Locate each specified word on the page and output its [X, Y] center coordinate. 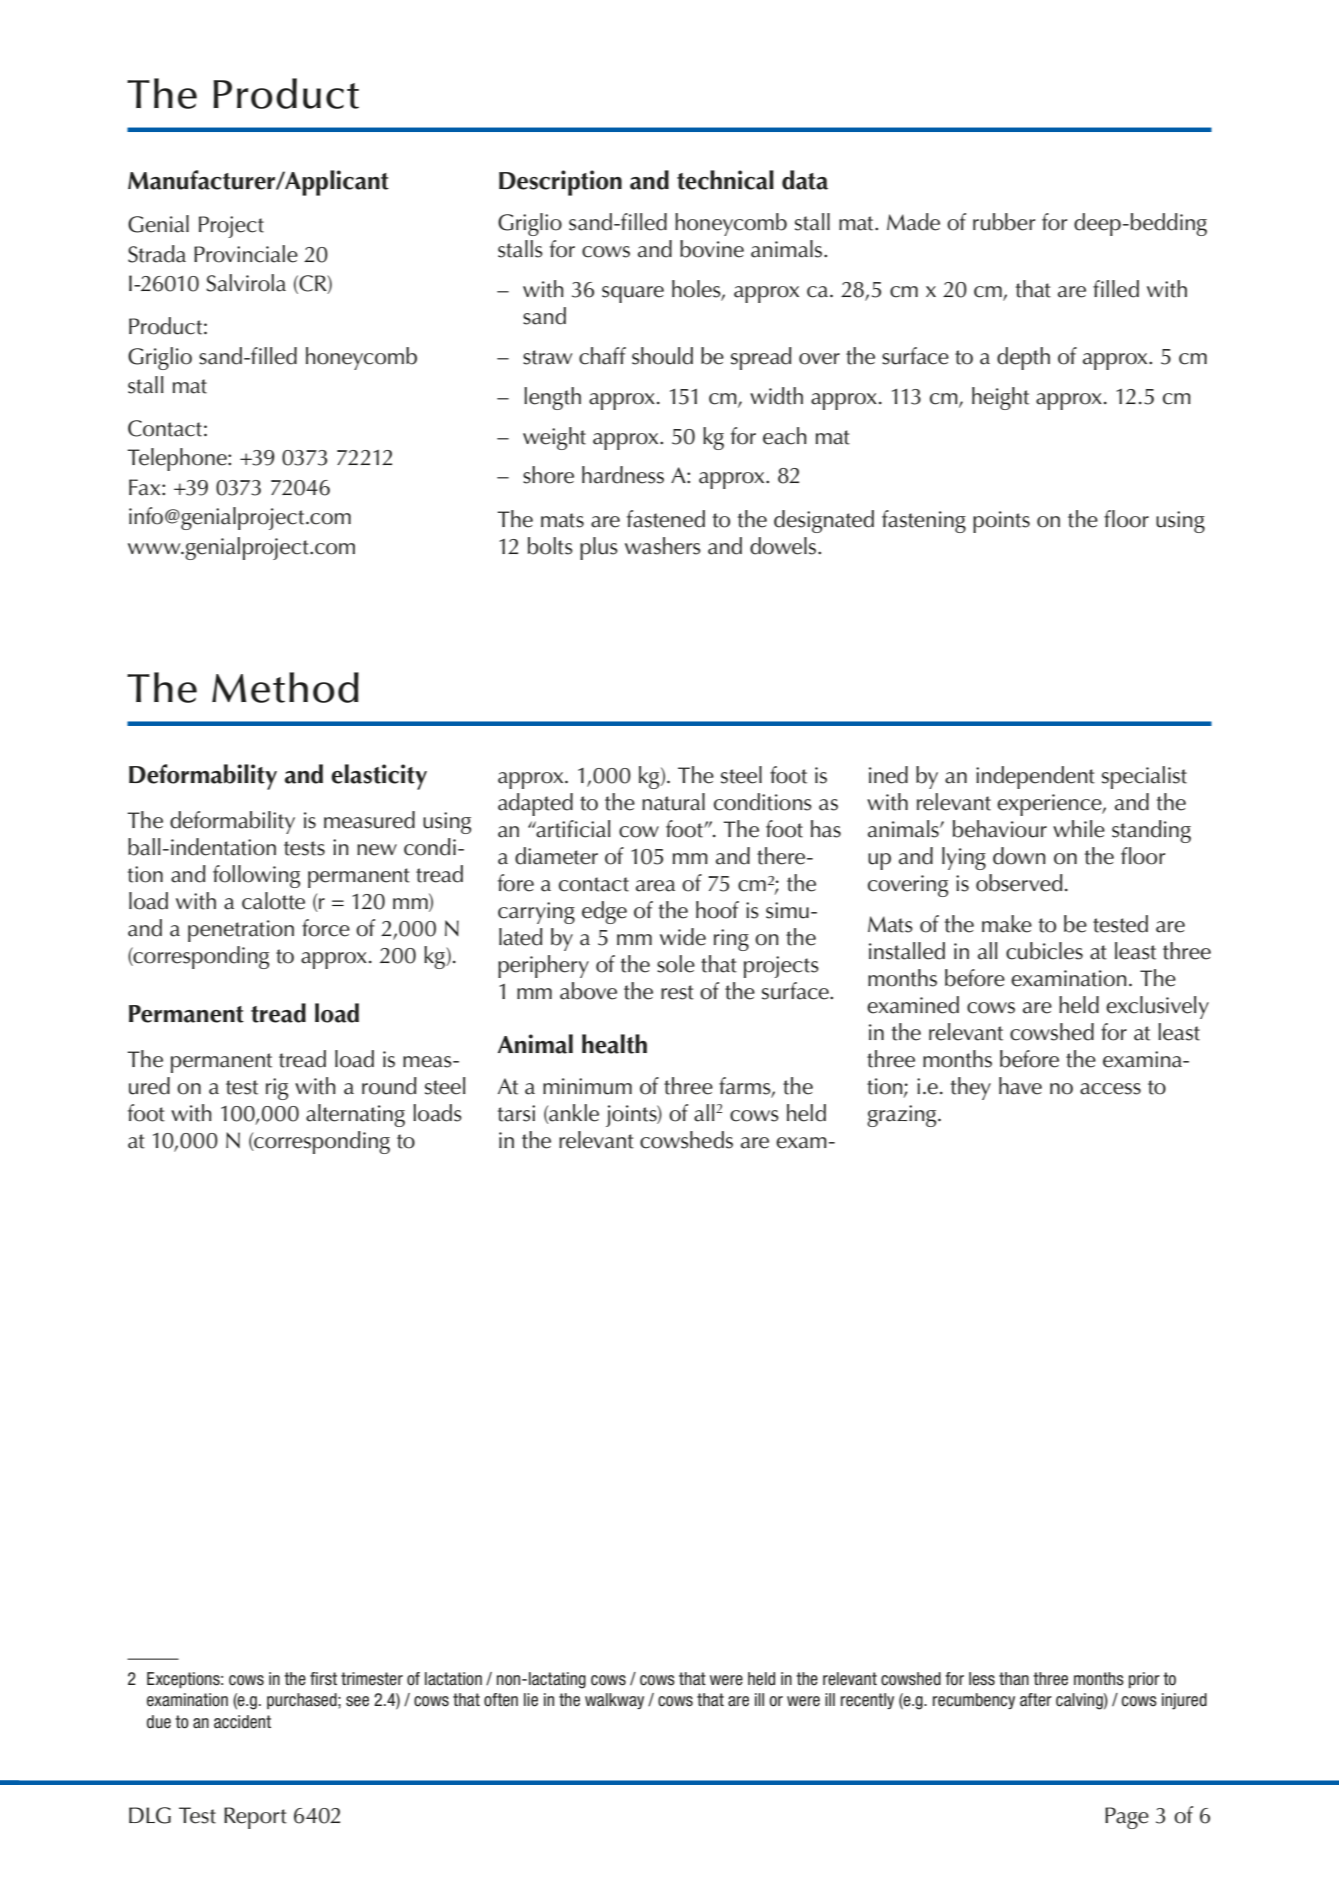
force [326, 928]
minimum [587, 1086]
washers [663, 546]
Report [255, 1818]
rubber [1004, 222]
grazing [903, 1116]
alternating [355, 1115]
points [1001, 522]
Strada [157, 254]
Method [285, 687]
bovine [712, 249]
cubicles [1044, 951]
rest [677, 992]
